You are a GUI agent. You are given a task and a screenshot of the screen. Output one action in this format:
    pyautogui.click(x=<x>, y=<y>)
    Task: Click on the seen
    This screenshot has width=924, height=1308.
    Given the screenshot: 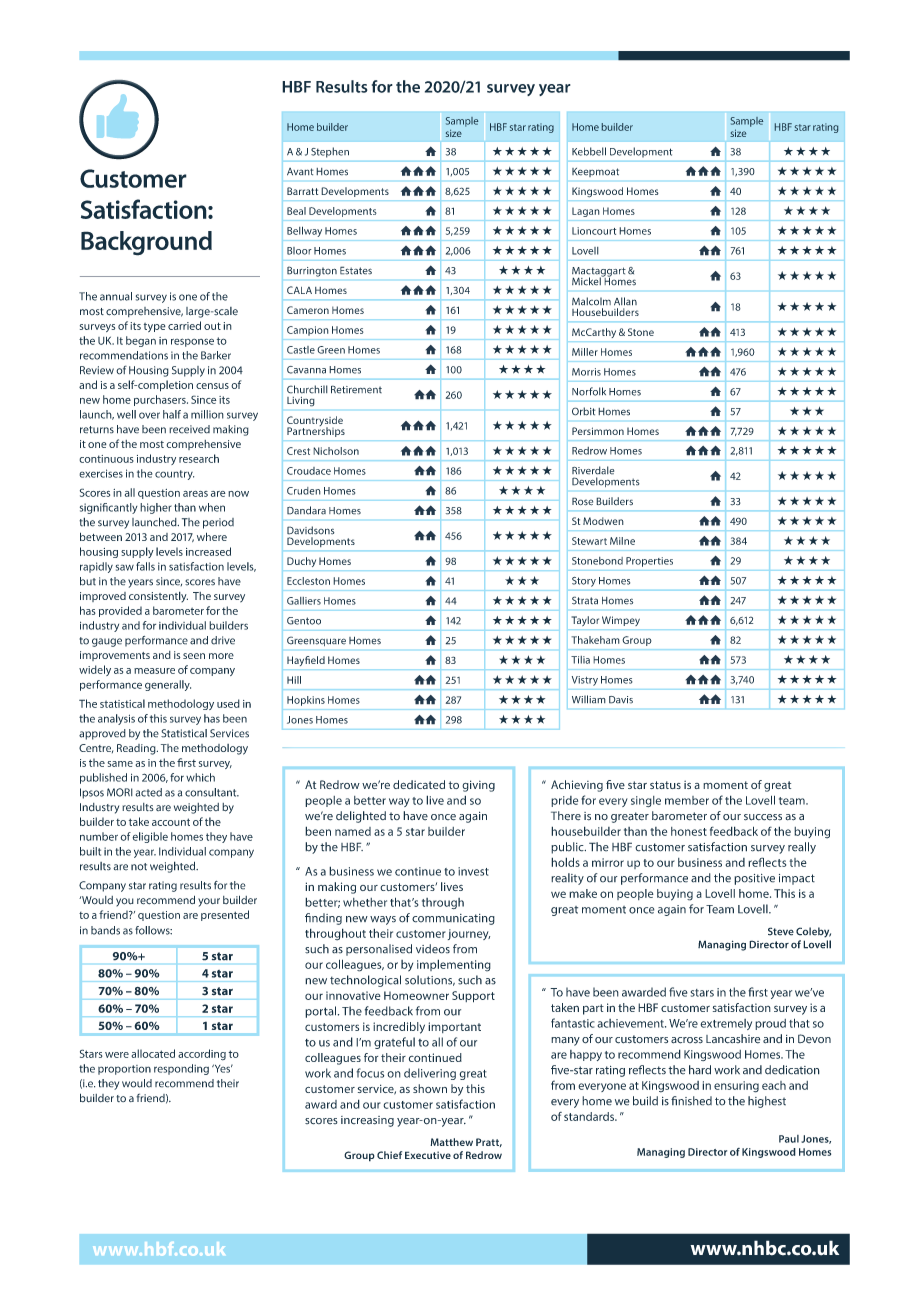 What is the action you would take?
    pyautogui.click(x=194, y=656)
